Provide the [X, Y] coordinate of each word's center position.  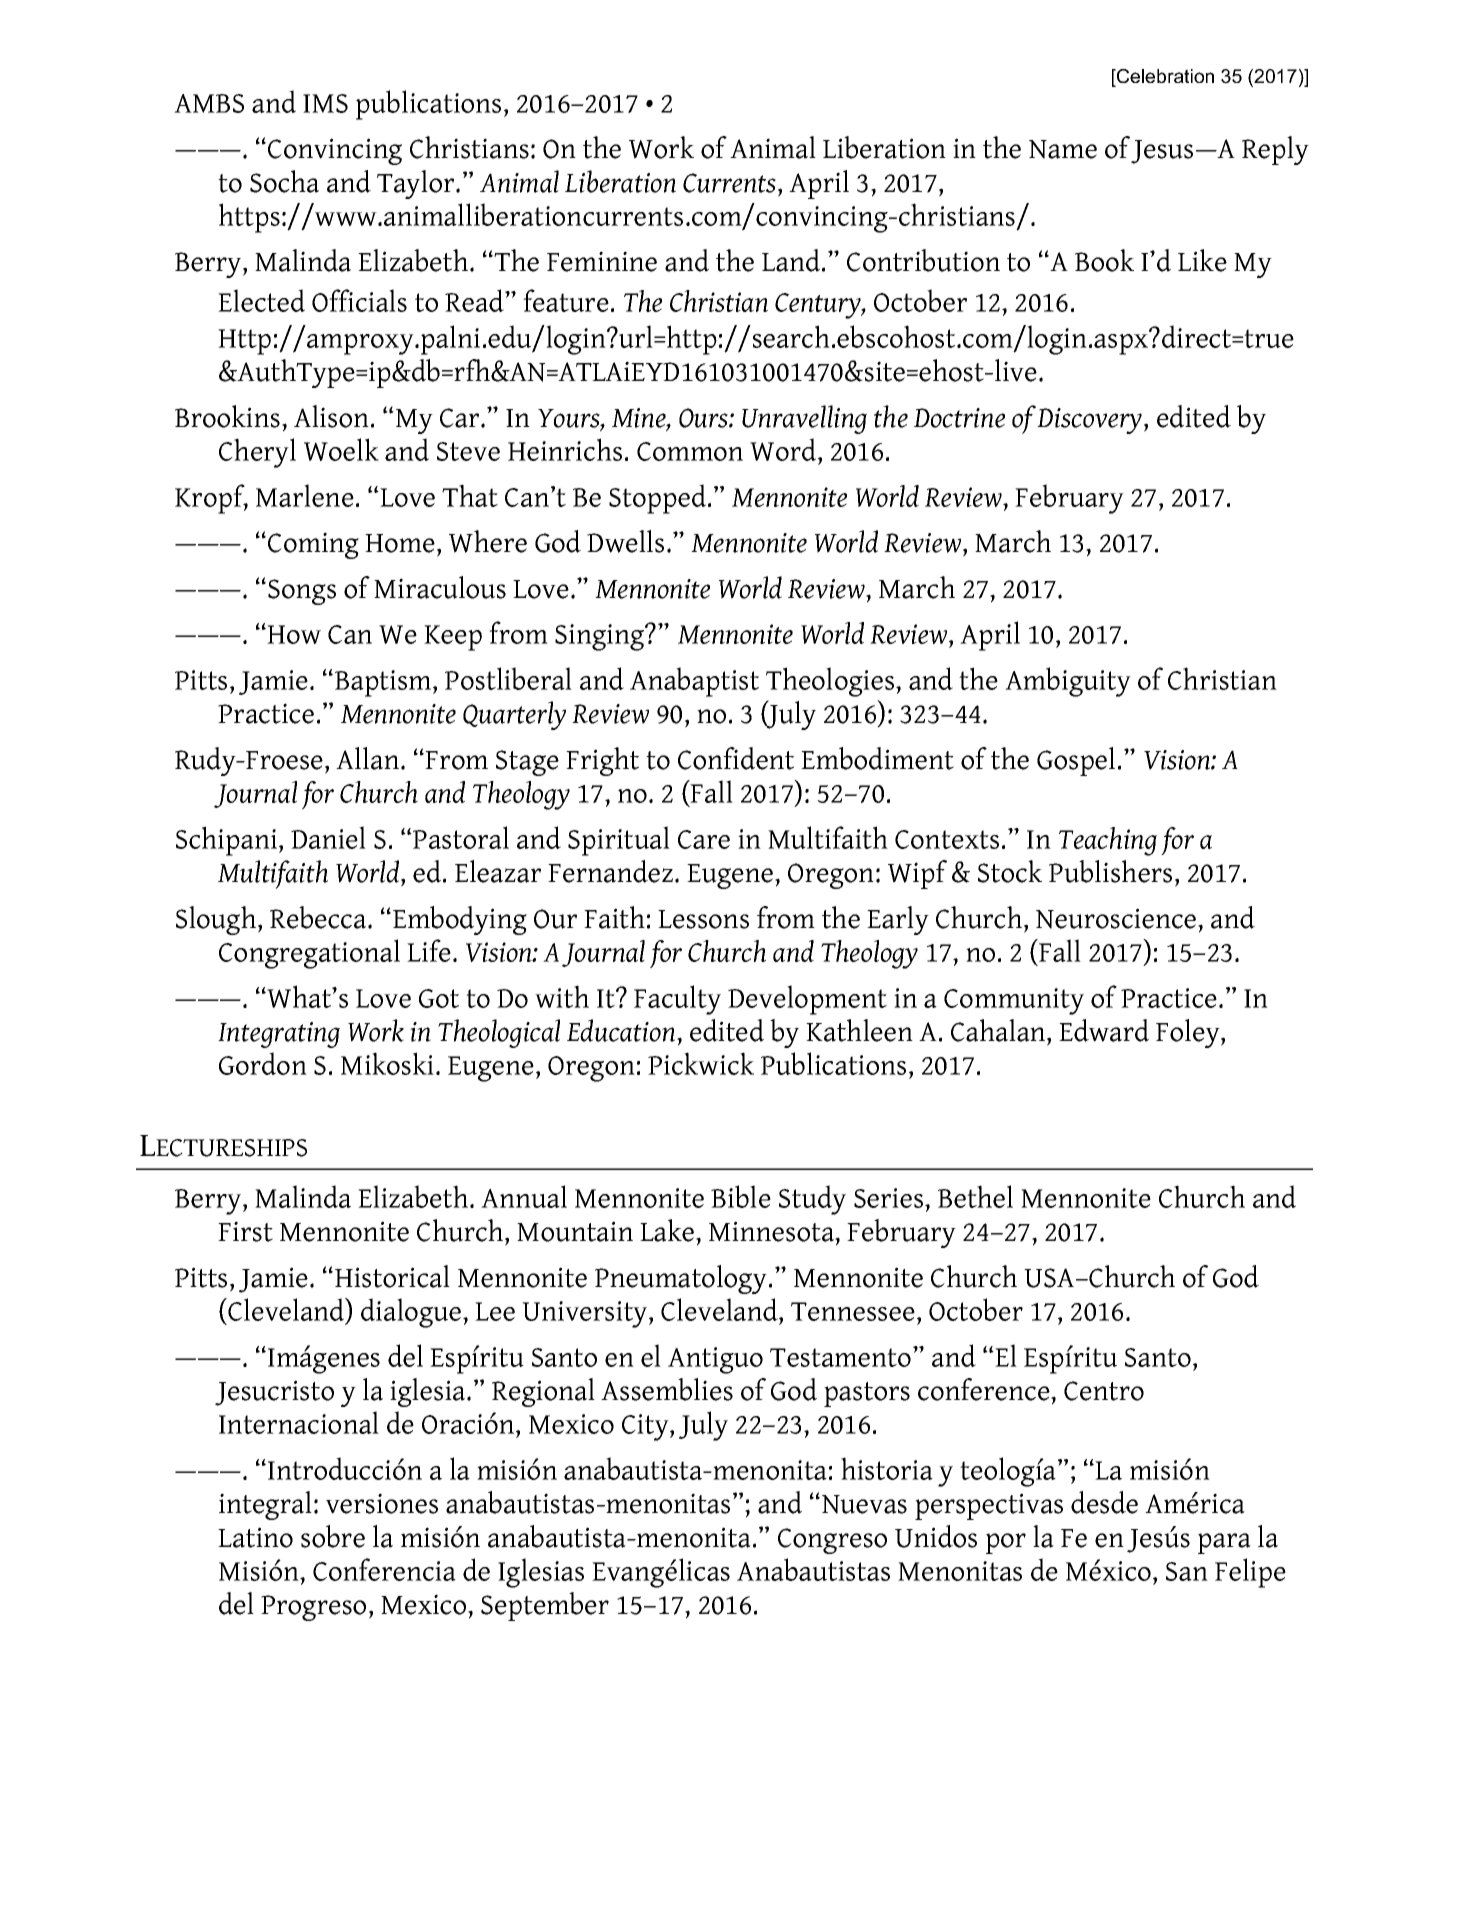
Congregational [309, 954]
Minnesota [773, 1232]
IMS [325, 103]
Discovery [1091, 421]
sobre [333, 1536]
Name [1063, 149]
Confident [736, 758]
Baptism [384, 683]
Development [807, 1000]
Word [784, 451]
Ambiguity [1068, 682]
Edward [1104, 1030]
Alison [331, 416]
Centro [1104, 1391]
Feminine [602, 261]
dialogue [411, 1313]
